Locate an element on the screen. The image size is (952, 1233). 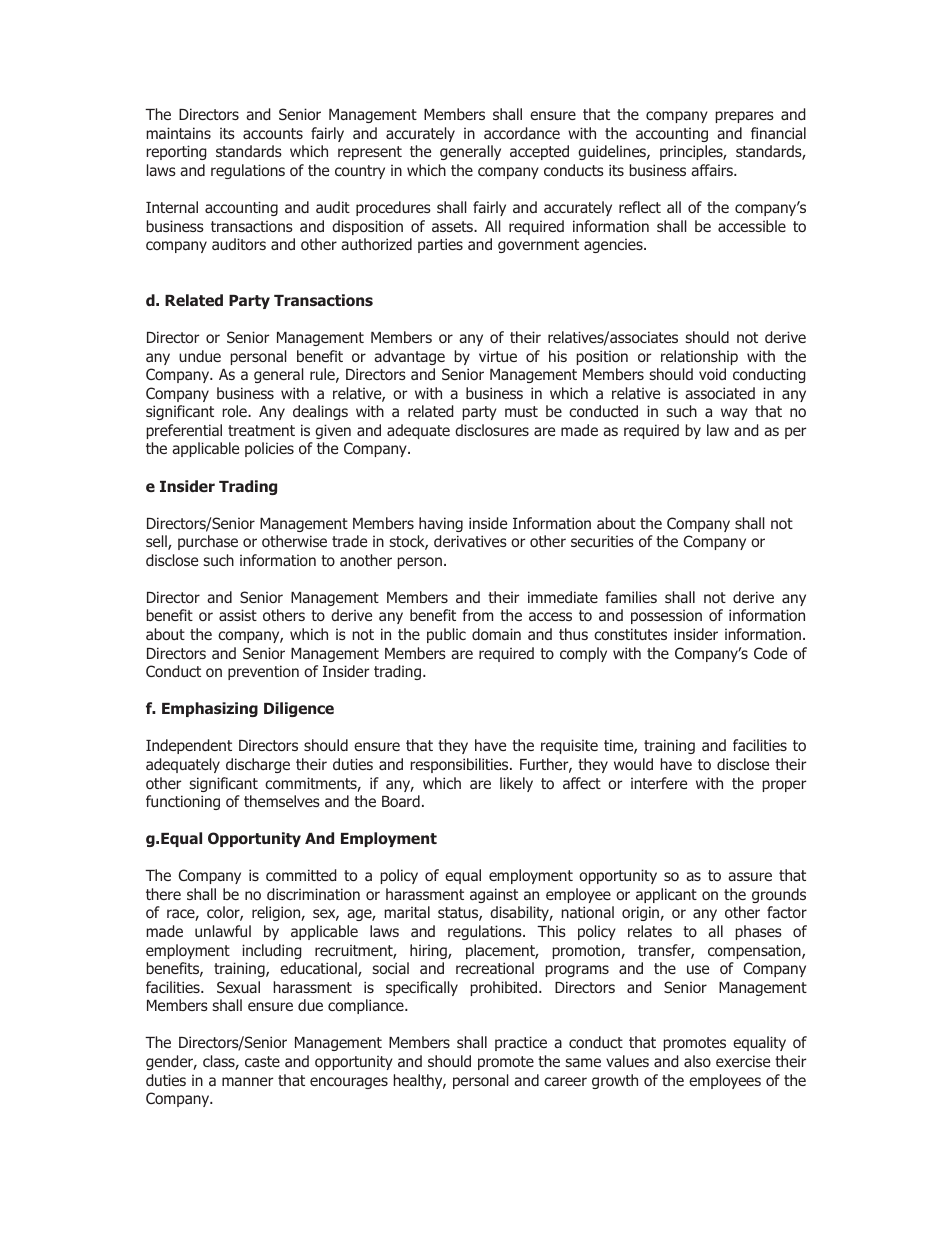
accounts is located at coordinates (273, 133).
